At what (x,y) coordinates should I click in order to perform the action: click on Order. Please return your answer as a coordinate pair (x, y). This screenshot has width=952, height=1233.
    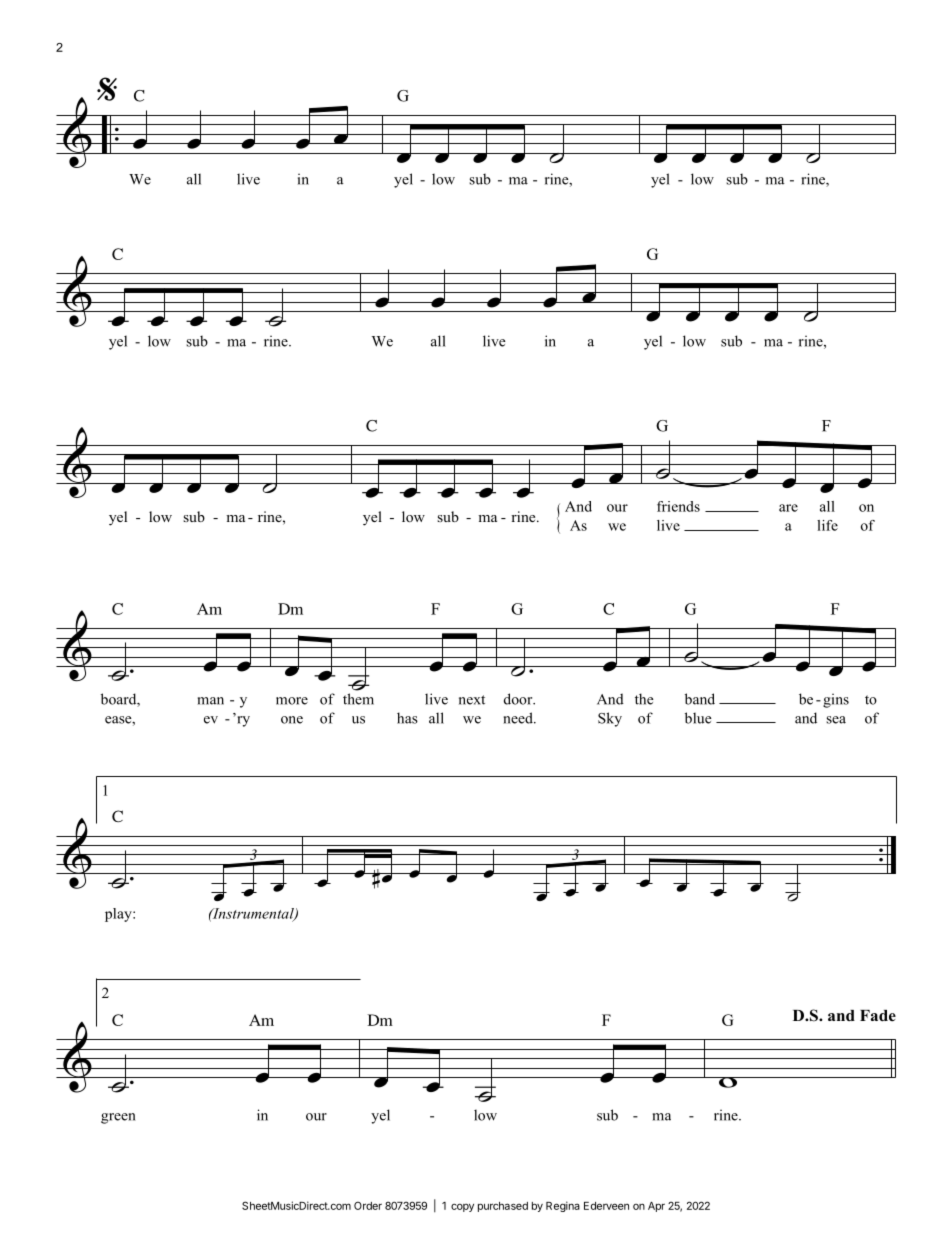
    Looking at the image, I should click on (368, 1205).
